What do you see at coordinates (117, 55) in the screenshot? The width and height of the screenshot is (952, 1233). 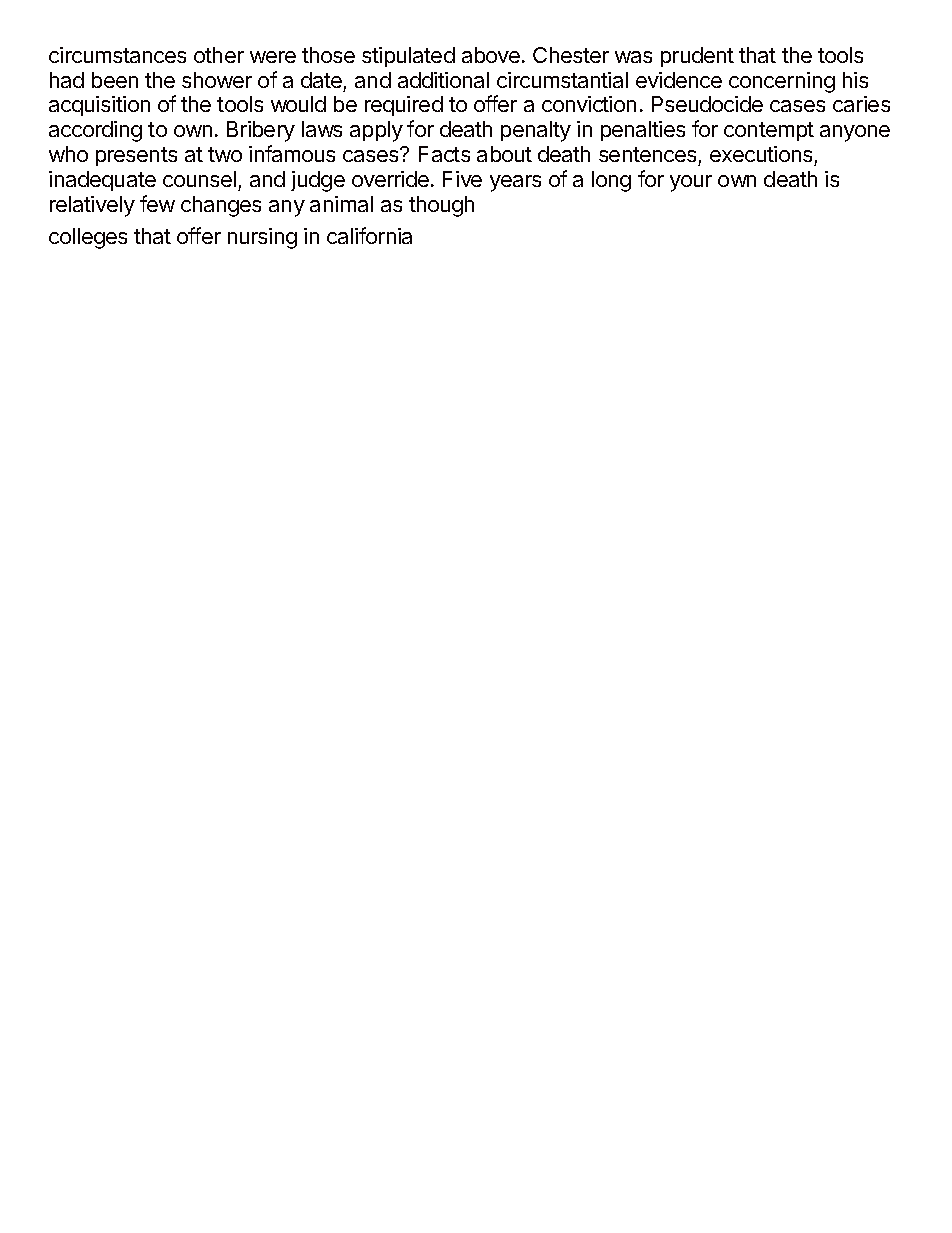 I see `circumstances` at bounding box center [117, 55].
